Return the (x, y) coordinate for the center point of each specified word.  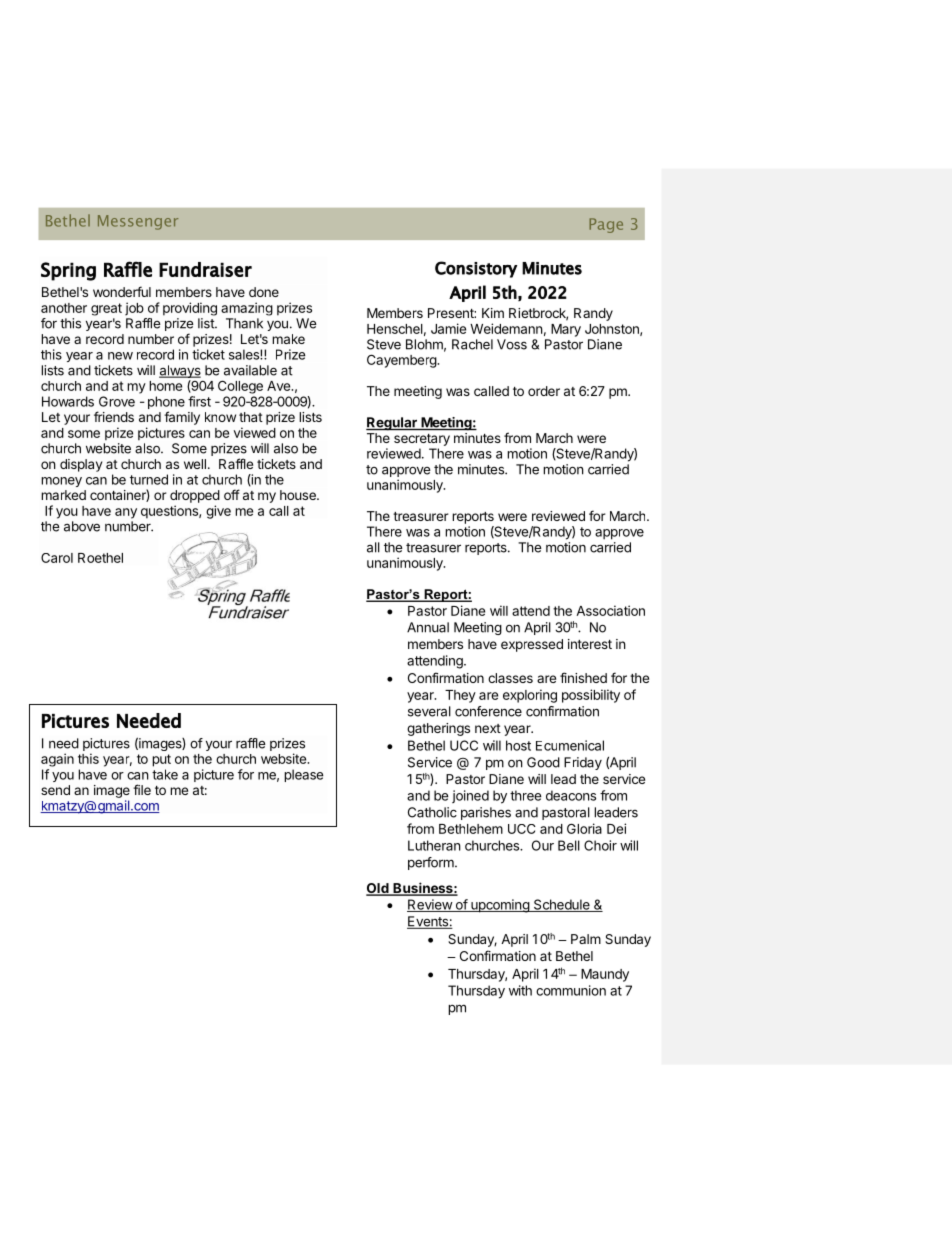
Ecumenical (570, 745)
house (299, 495)
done (264, 292)
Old (378, 889)
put (161, 760)
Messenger (138, 222)
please (304, 775)
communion (571, 990)
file (142, 789)
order (544, 391)
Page (606, 225)
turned (149, 479)
